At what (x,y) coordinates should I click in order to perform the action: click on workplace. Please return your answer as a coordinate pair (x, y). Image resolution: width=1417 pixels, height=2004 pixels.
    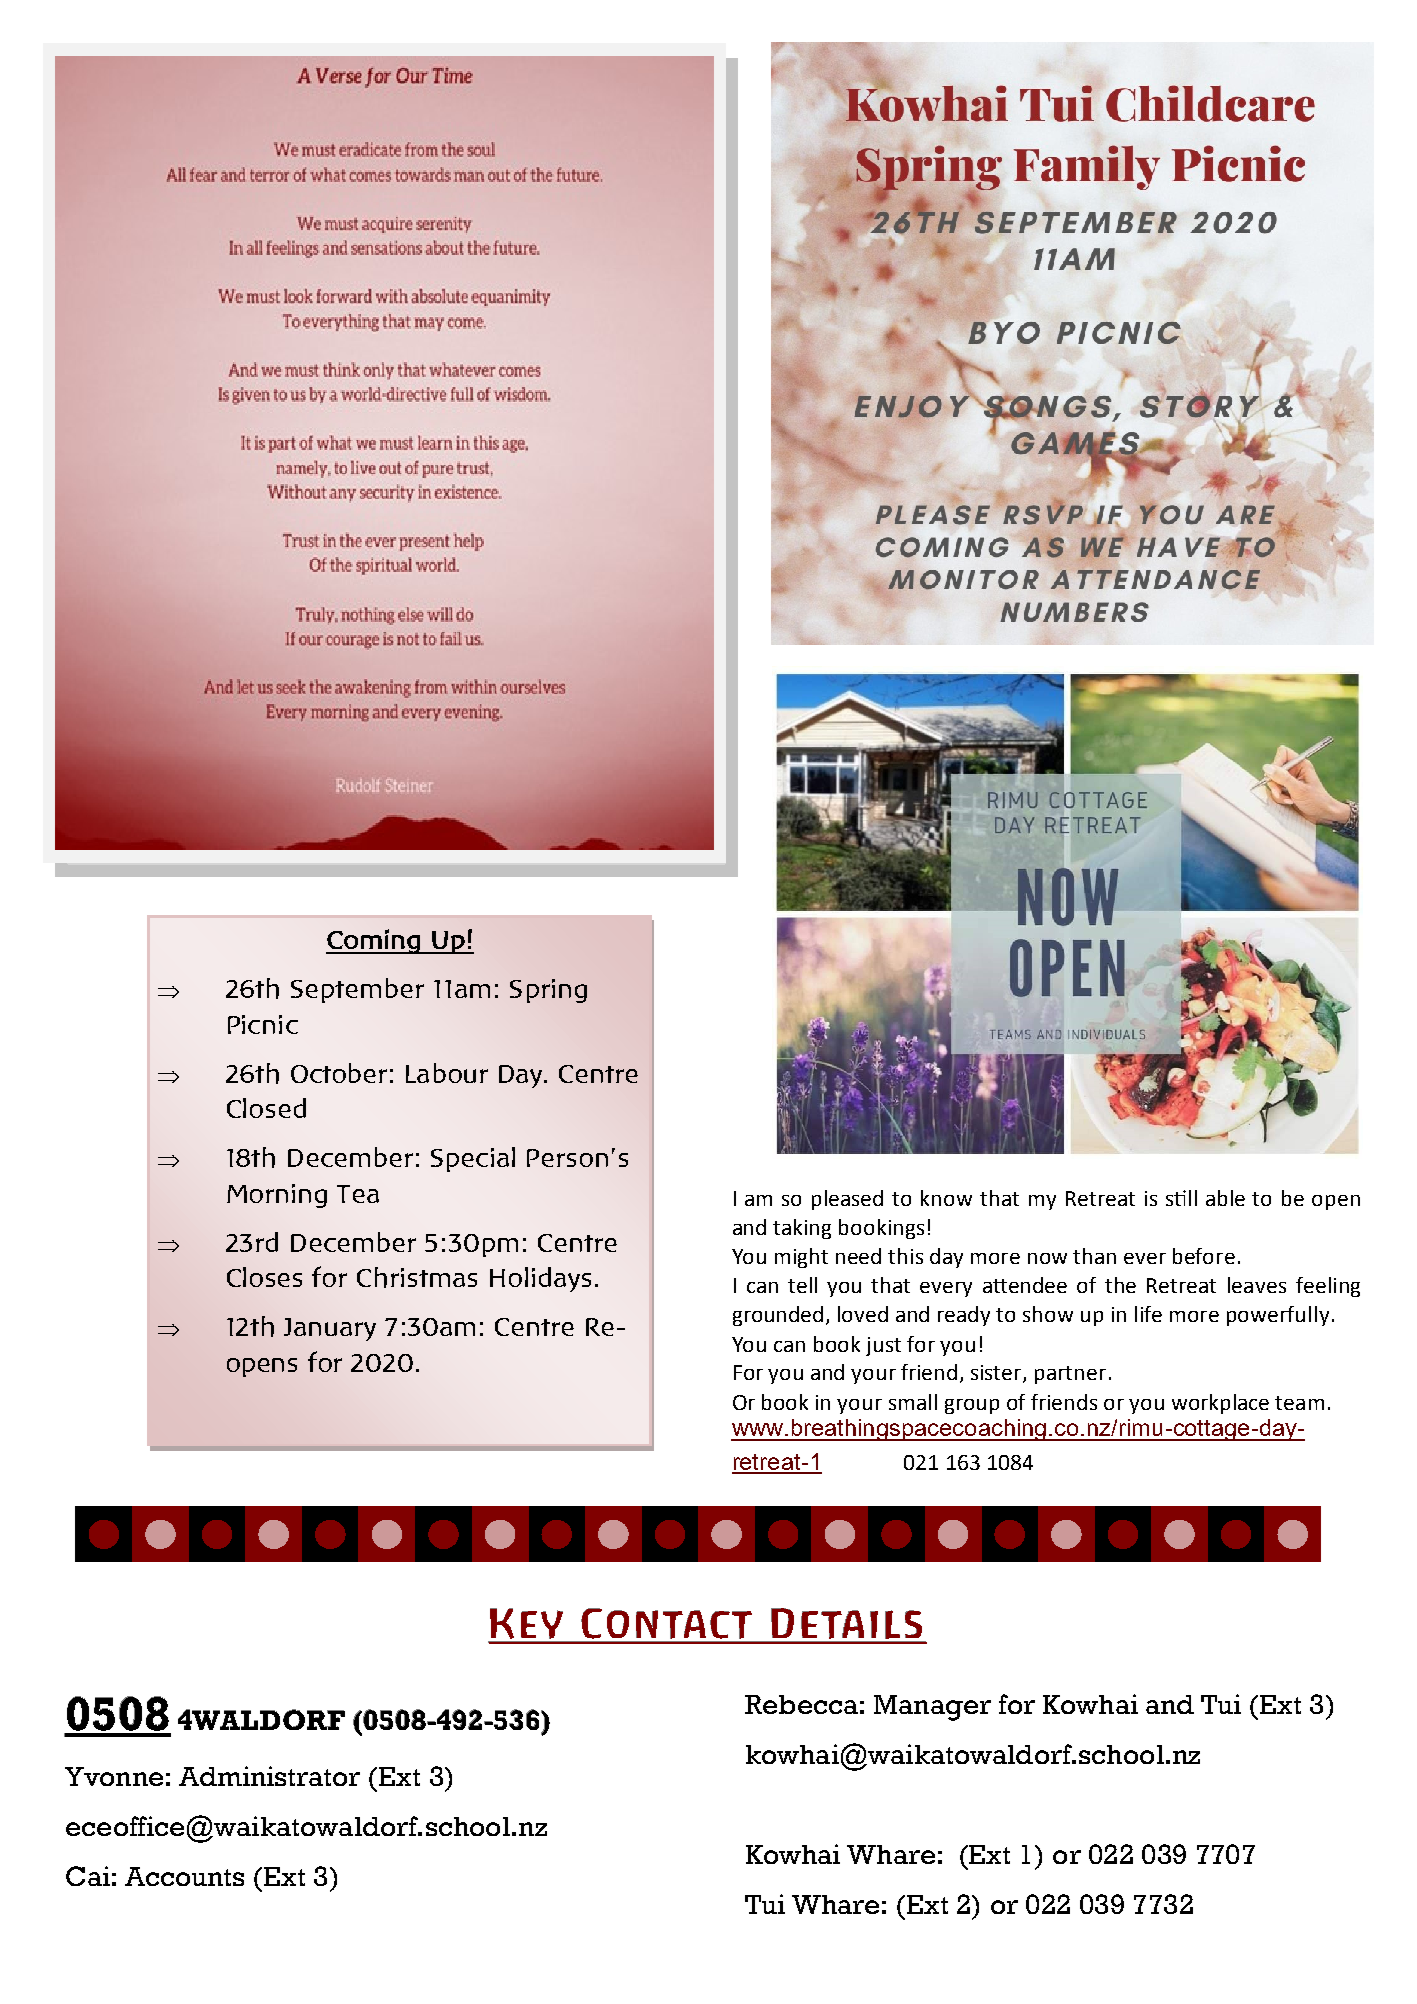
    Looking at the image, I should click on (1220, 1404).
